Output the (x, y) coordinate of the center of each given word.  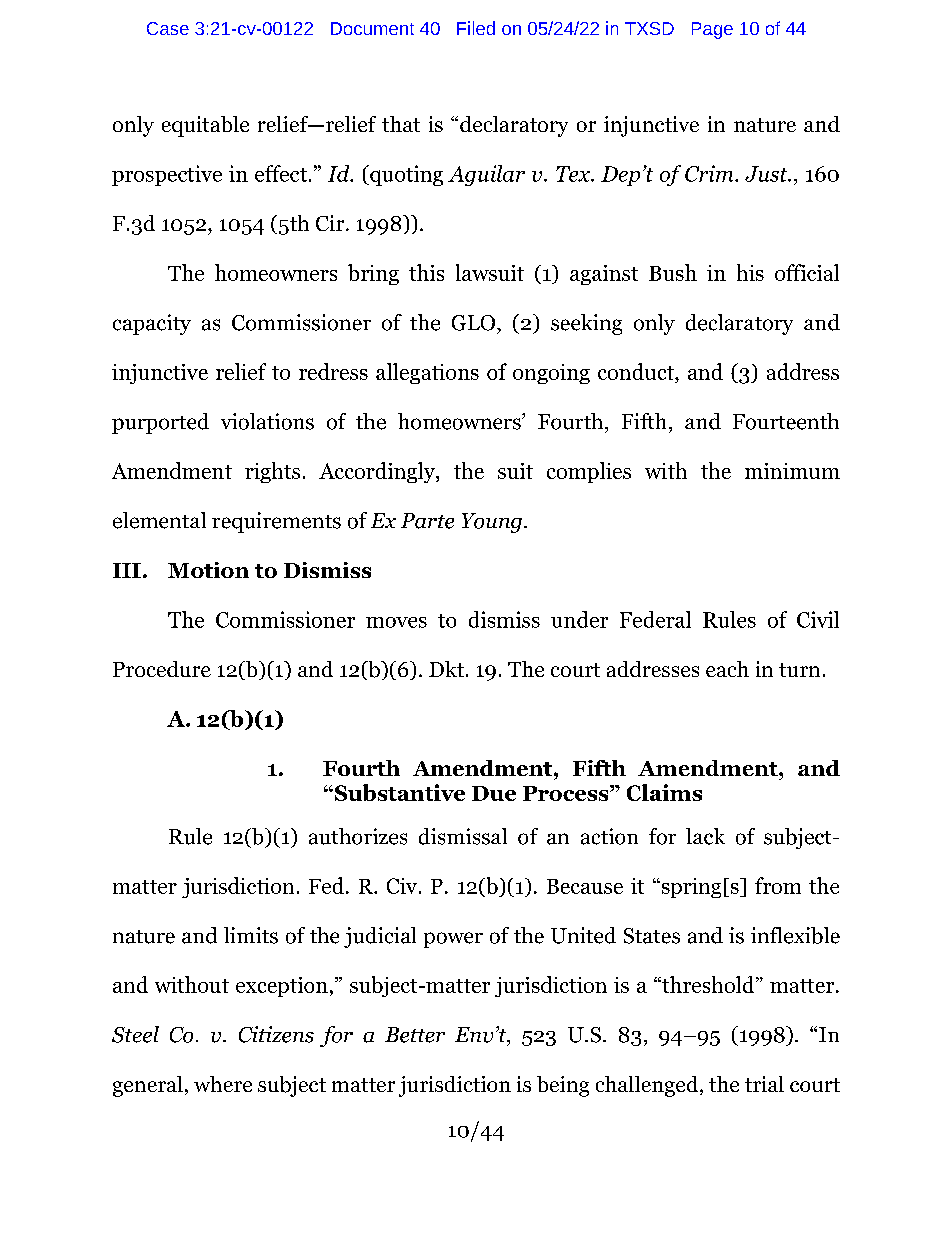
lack (705, 836)
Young (492, 523)
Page (712, 30)
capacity (152, 324)
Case (168, 28)
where (223, 1084)
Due (494, 793)
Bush (673, 272)
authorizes (358, 836)
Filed (476, 28)
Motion (208, 570)
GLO (475, 323)
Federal (655, 619)
